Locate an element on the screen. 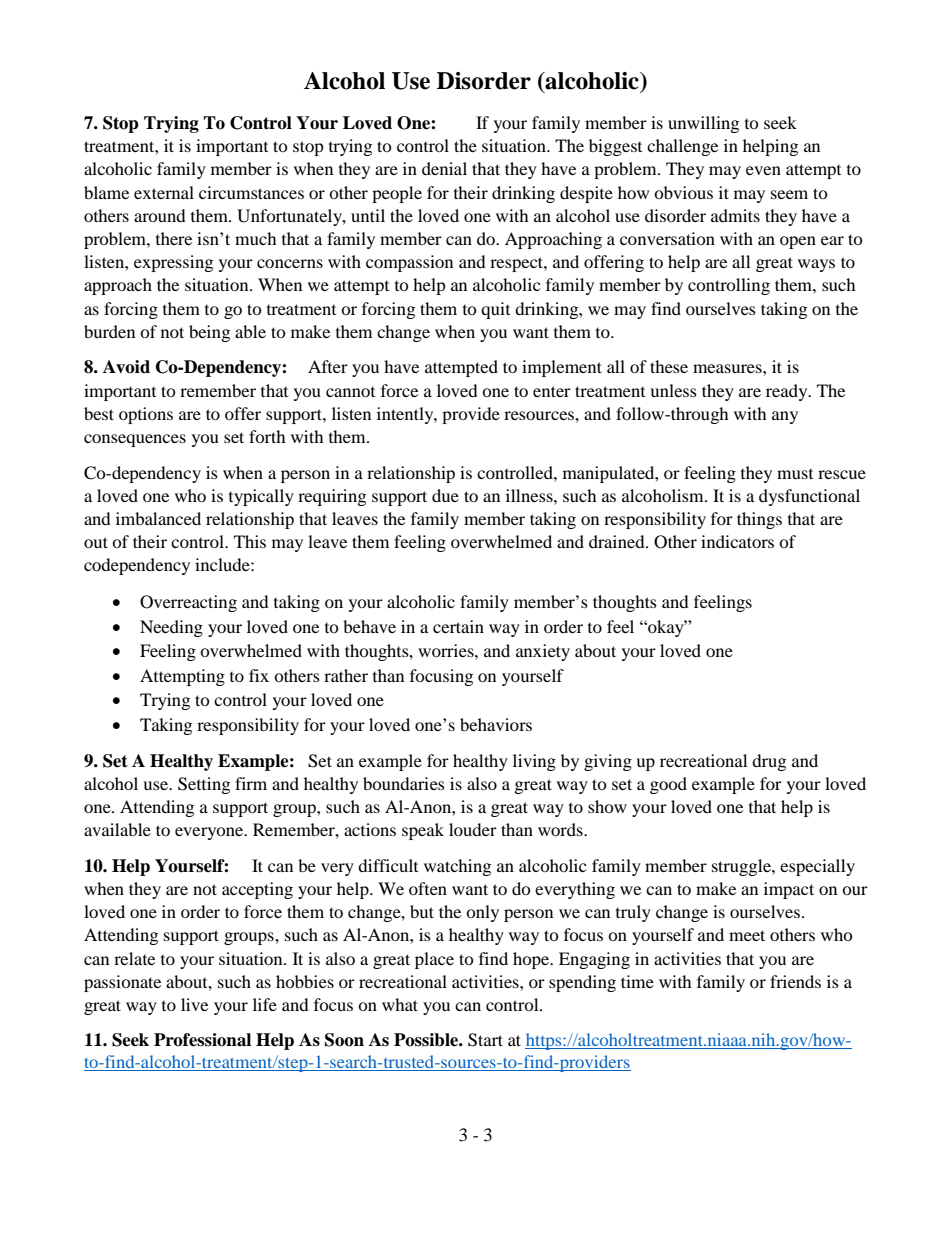  live is located at coordinates (194, 1004).
